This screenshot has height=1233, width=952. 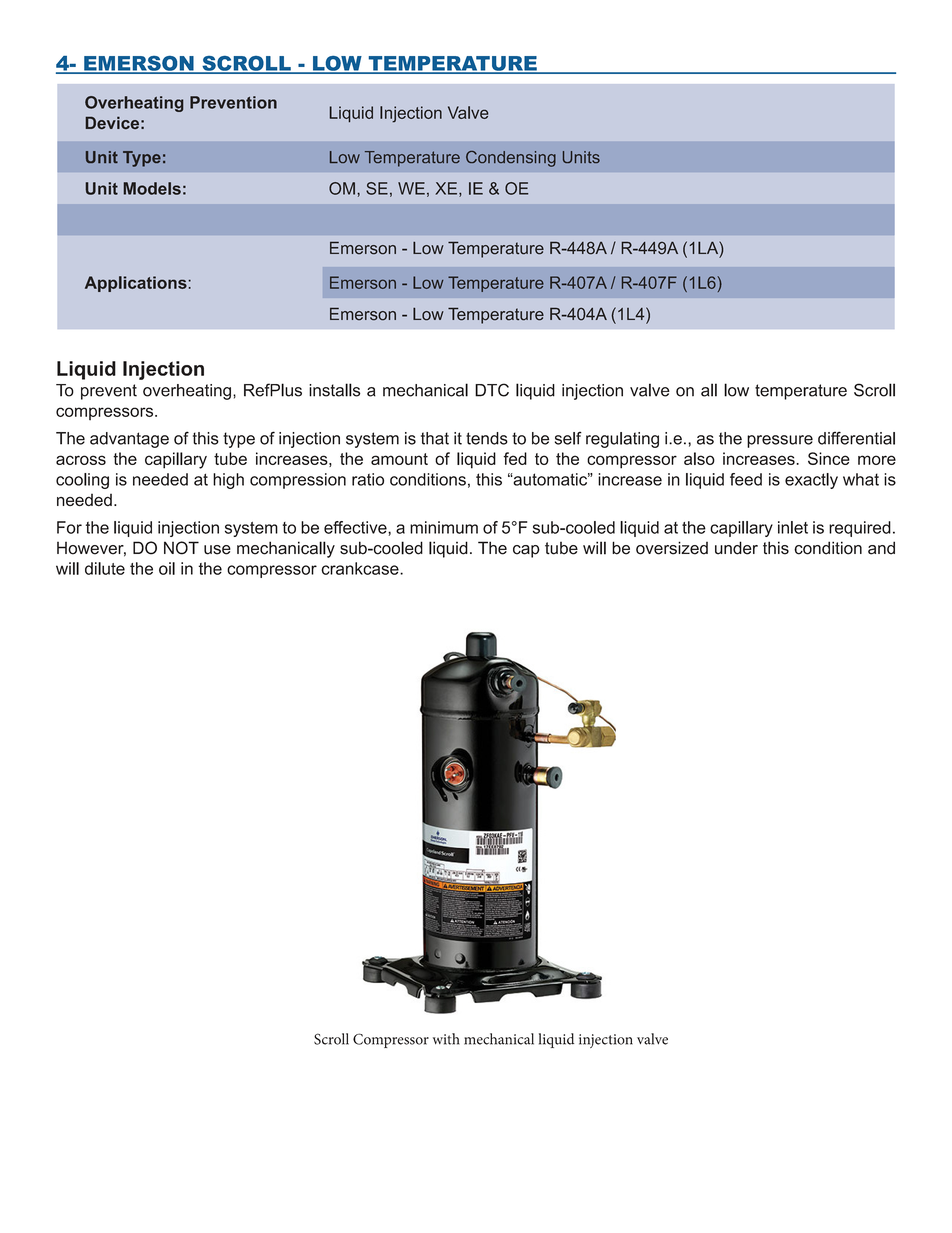 I want to click on fed, so click(x=515, y=458).
